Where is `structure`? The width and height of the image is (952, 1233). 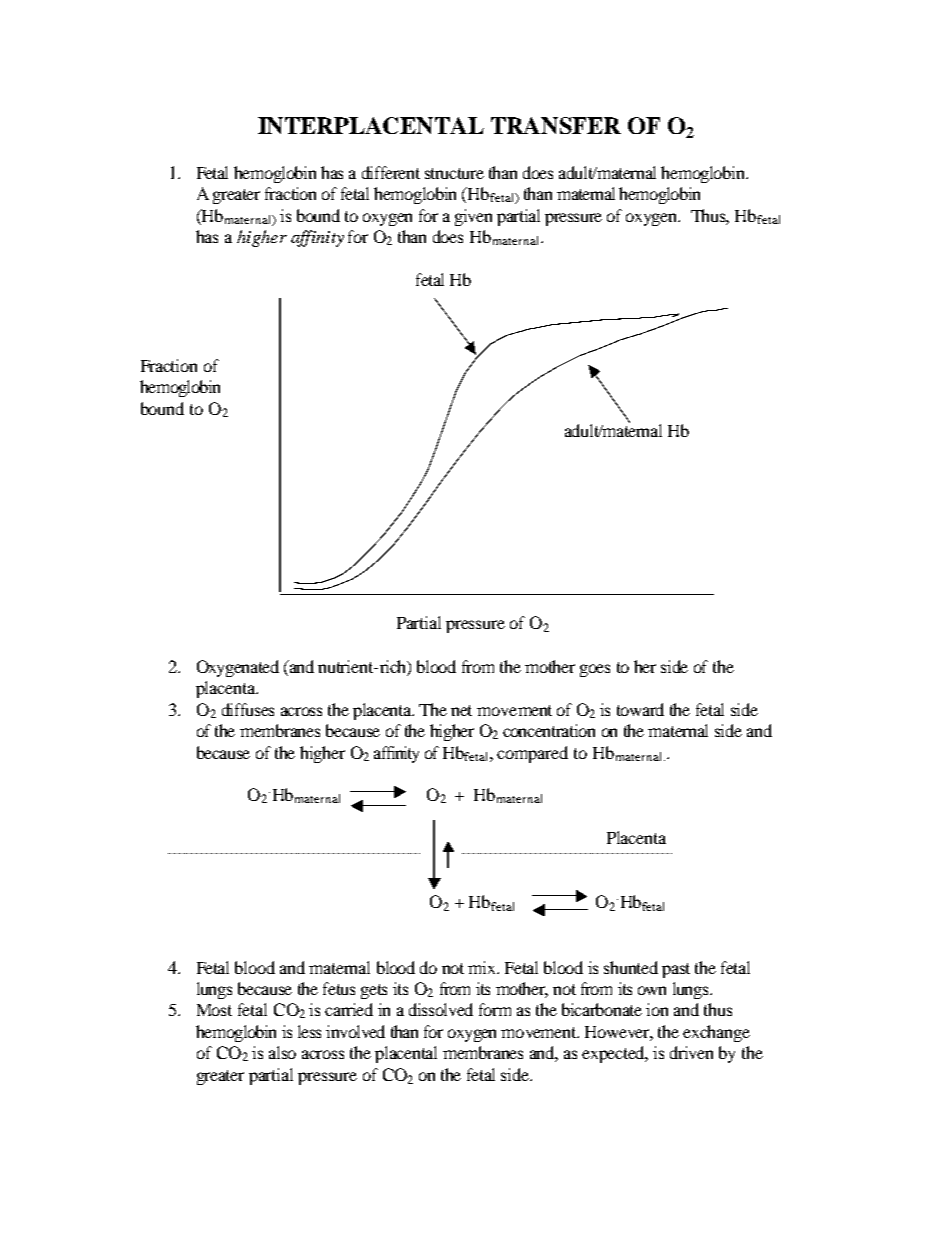
structure is located at coordinates (454, 173).
